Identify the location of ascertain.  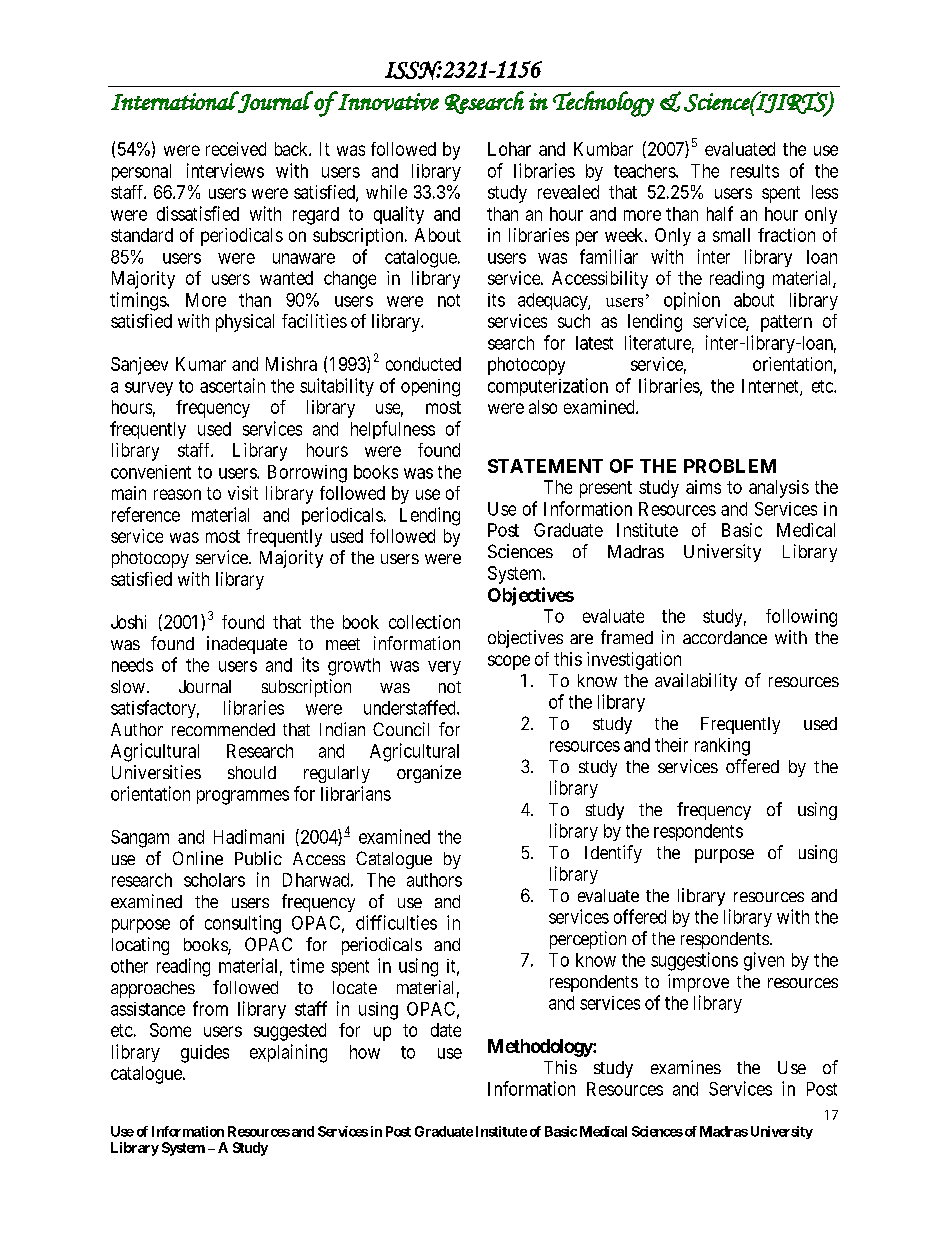
(232, 385).
